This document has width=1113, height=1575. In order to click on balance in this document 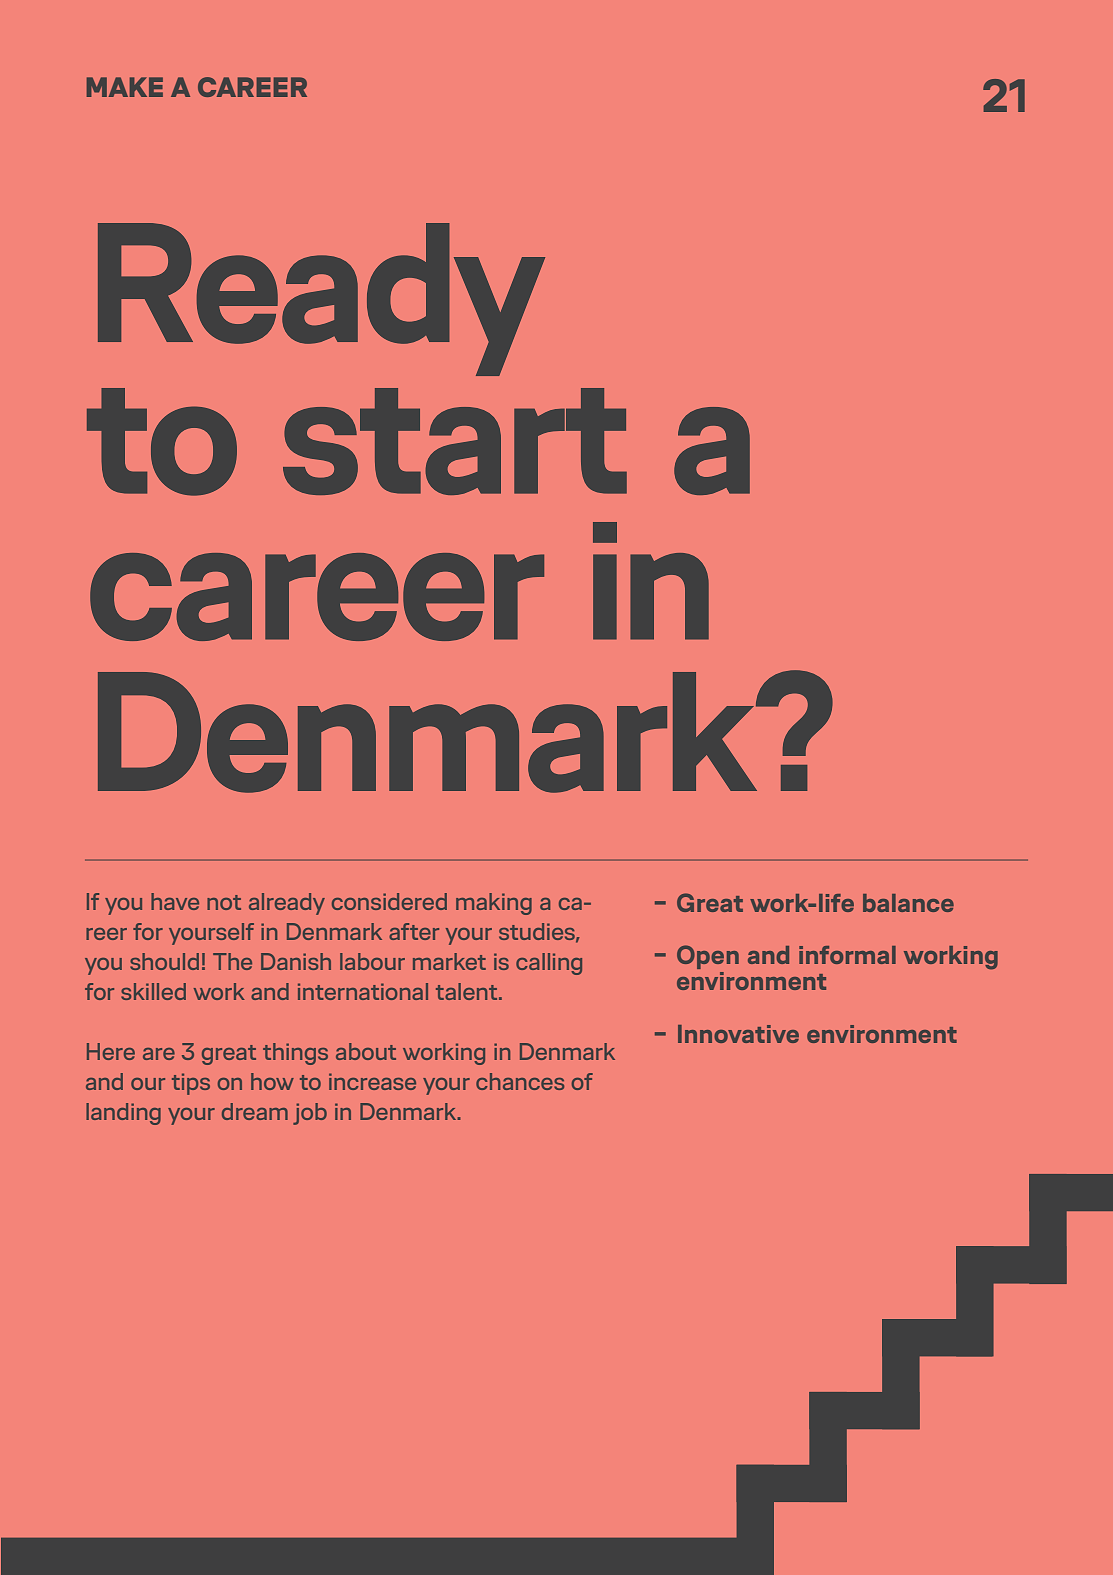, I will do `click(908, 903)`.
